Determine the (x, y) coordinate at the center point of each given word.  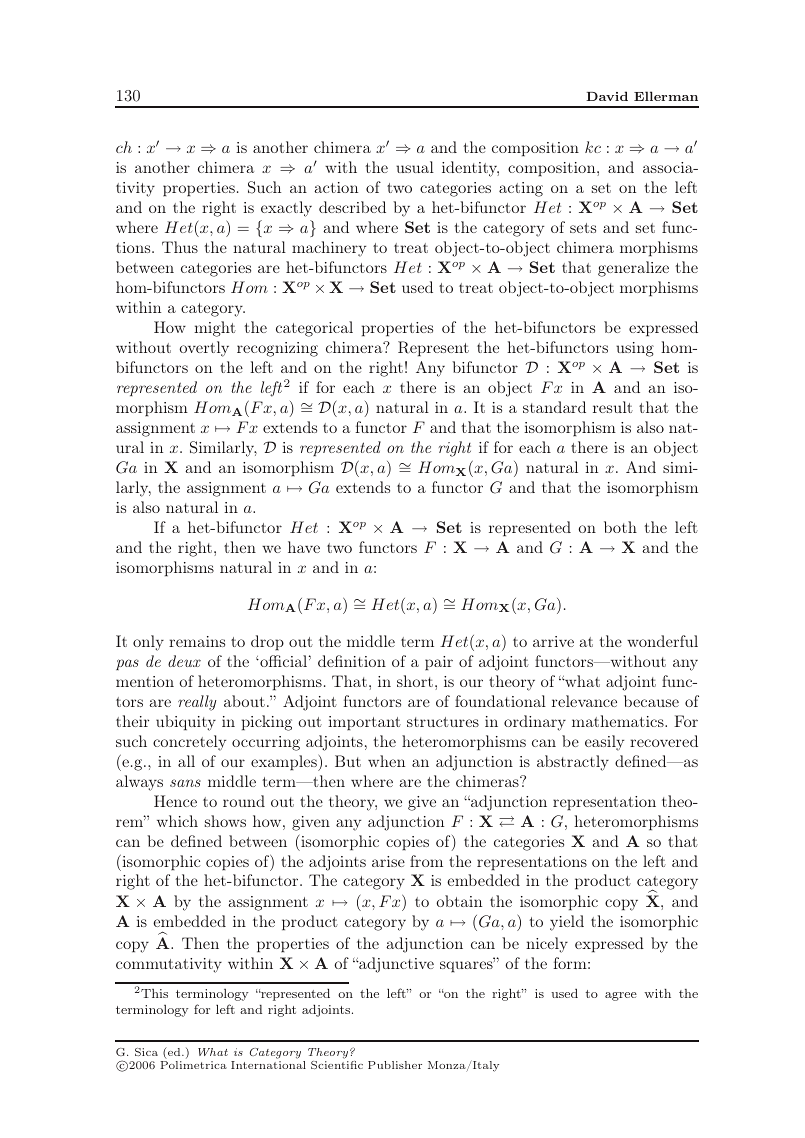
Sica (146, 1052)
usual (415, 167)
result (613, 407)
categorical (314, 329)
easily (604, 743)
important (364, 723)
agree (621, 996)
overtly (204, 349)
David (607, 96)
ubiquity (186, 723)
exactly (286, 209)
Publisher (395, 1065)
